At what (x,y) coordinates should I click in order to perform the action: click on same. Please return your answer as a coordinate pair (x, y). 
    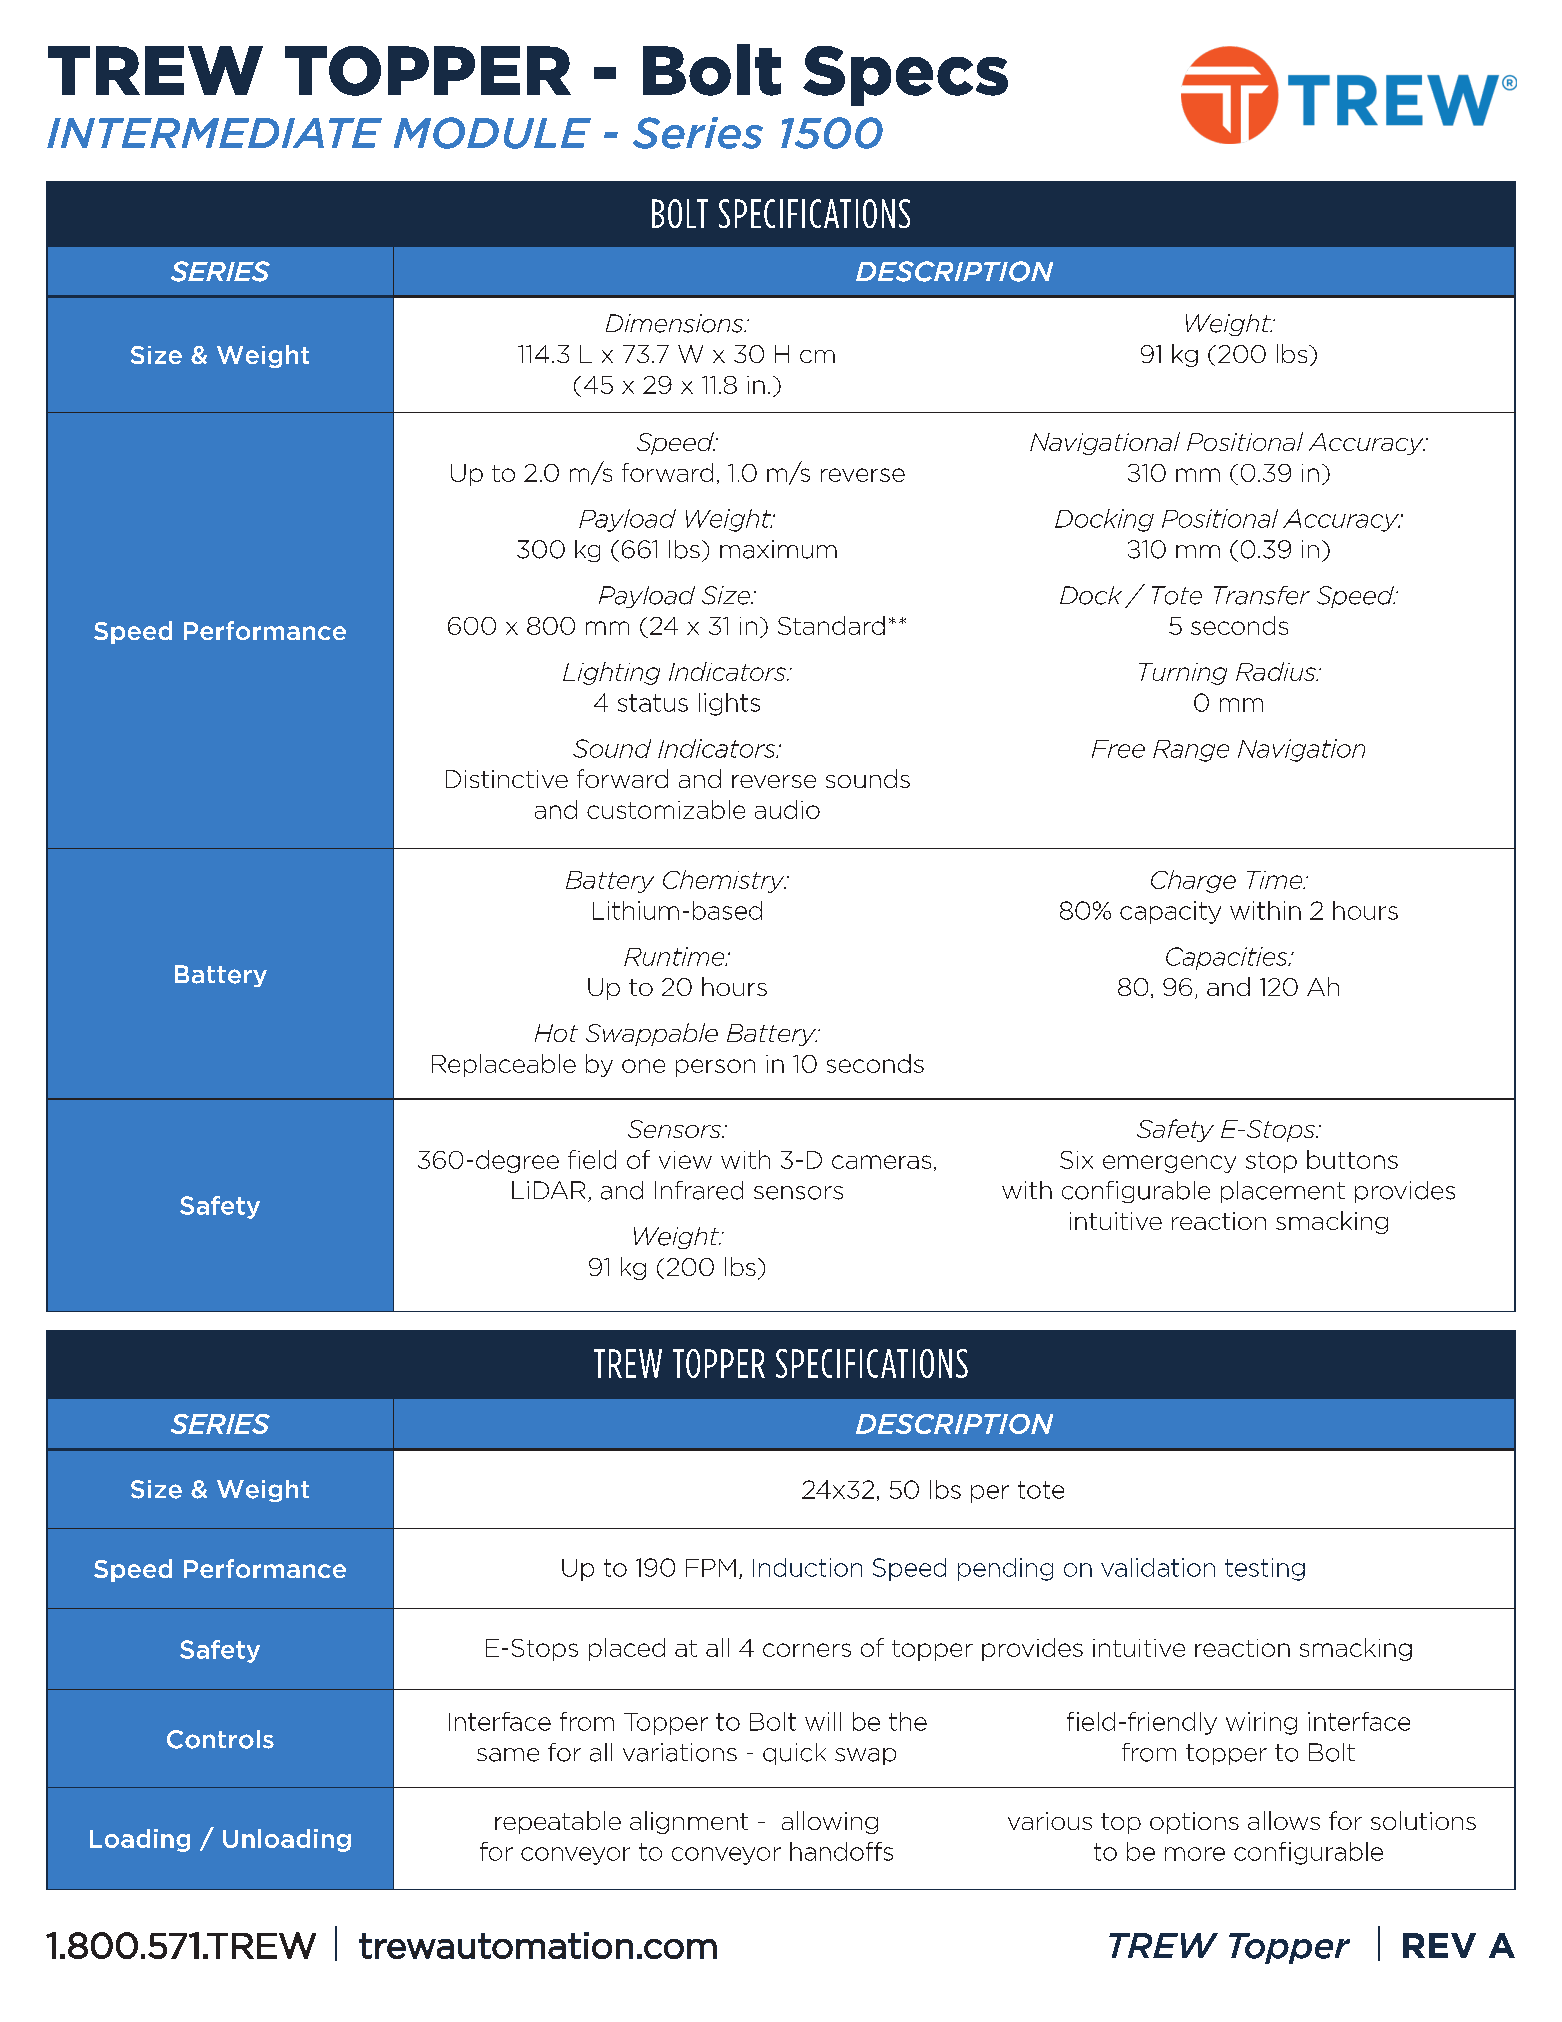
    Looking at the image, I should click on (508, 1755).
